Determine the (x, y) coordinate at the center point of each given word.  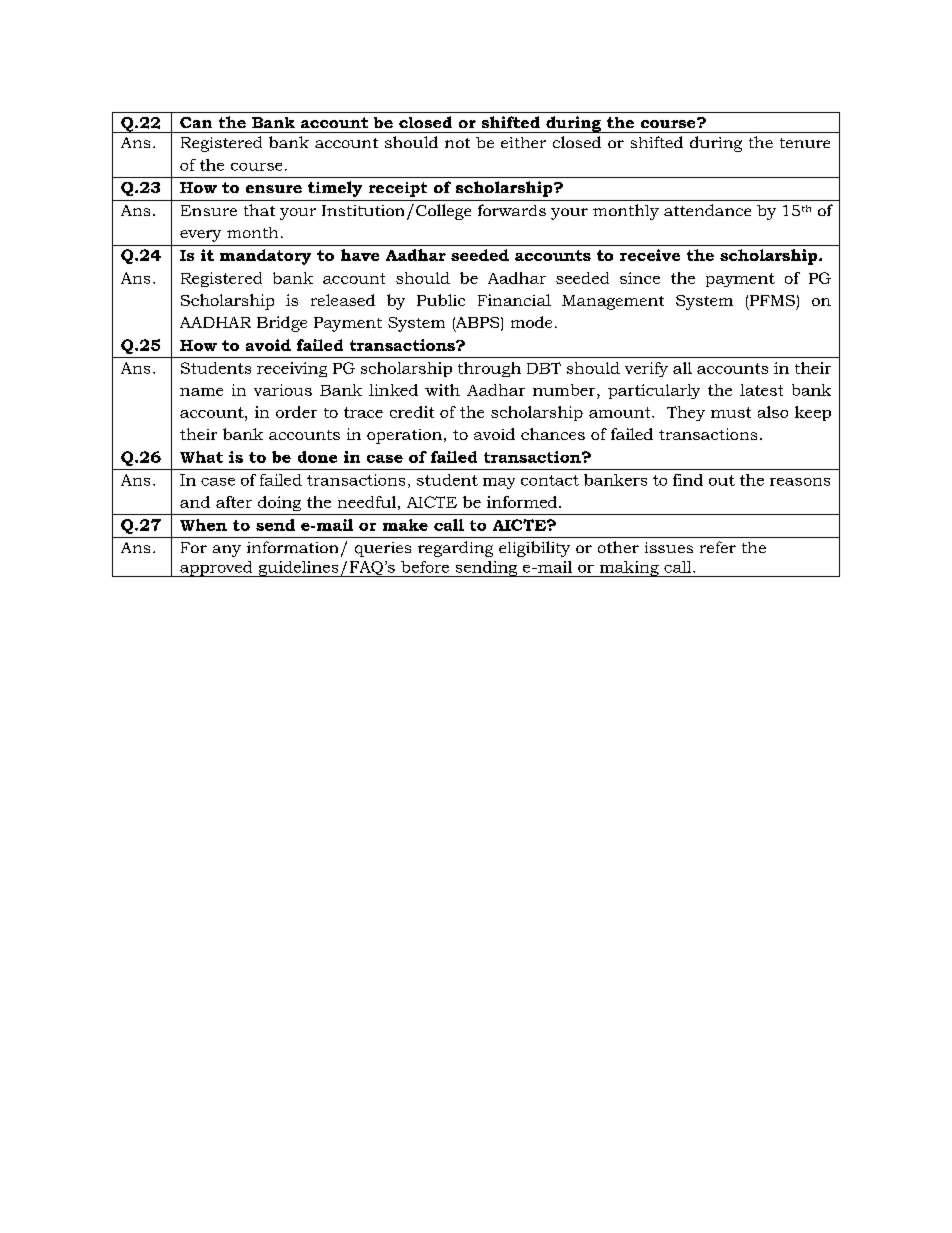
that (259, 210)
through (489, 369)
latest (761, 390)
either (523, 142)
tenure (805, 143)
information (292, 547)
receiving (292, 369)
